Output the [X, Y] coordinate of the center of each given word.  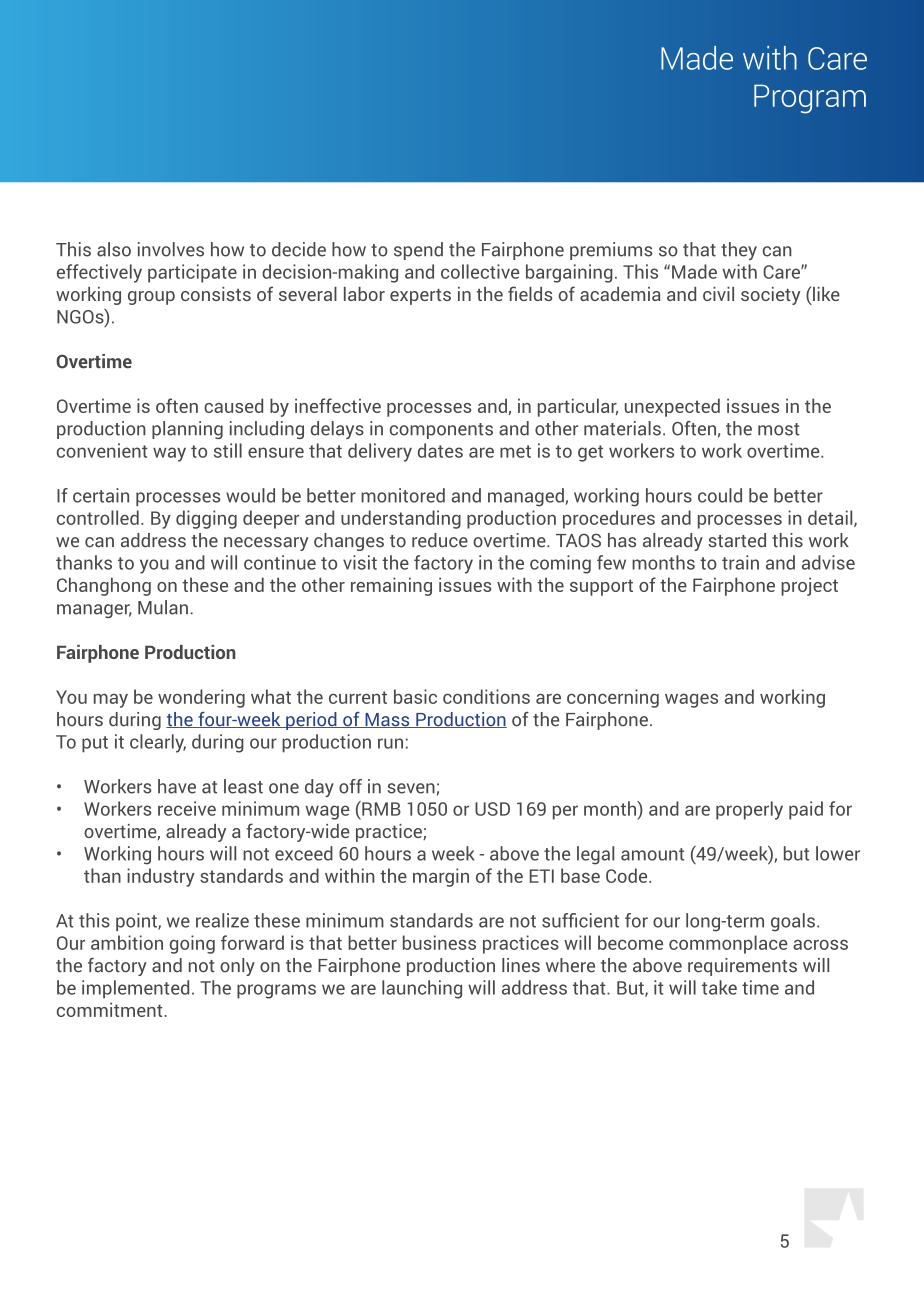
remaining [391, 586]
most [778, 429]
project [809, 586]
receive [187, 808]
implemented [135, 989]
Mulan [163, 607]
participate [192, 273]
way [169, 454]
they [739, 251]
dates [440, 450]
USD [492, 809]
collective [480, 271]
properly [749, 810]
